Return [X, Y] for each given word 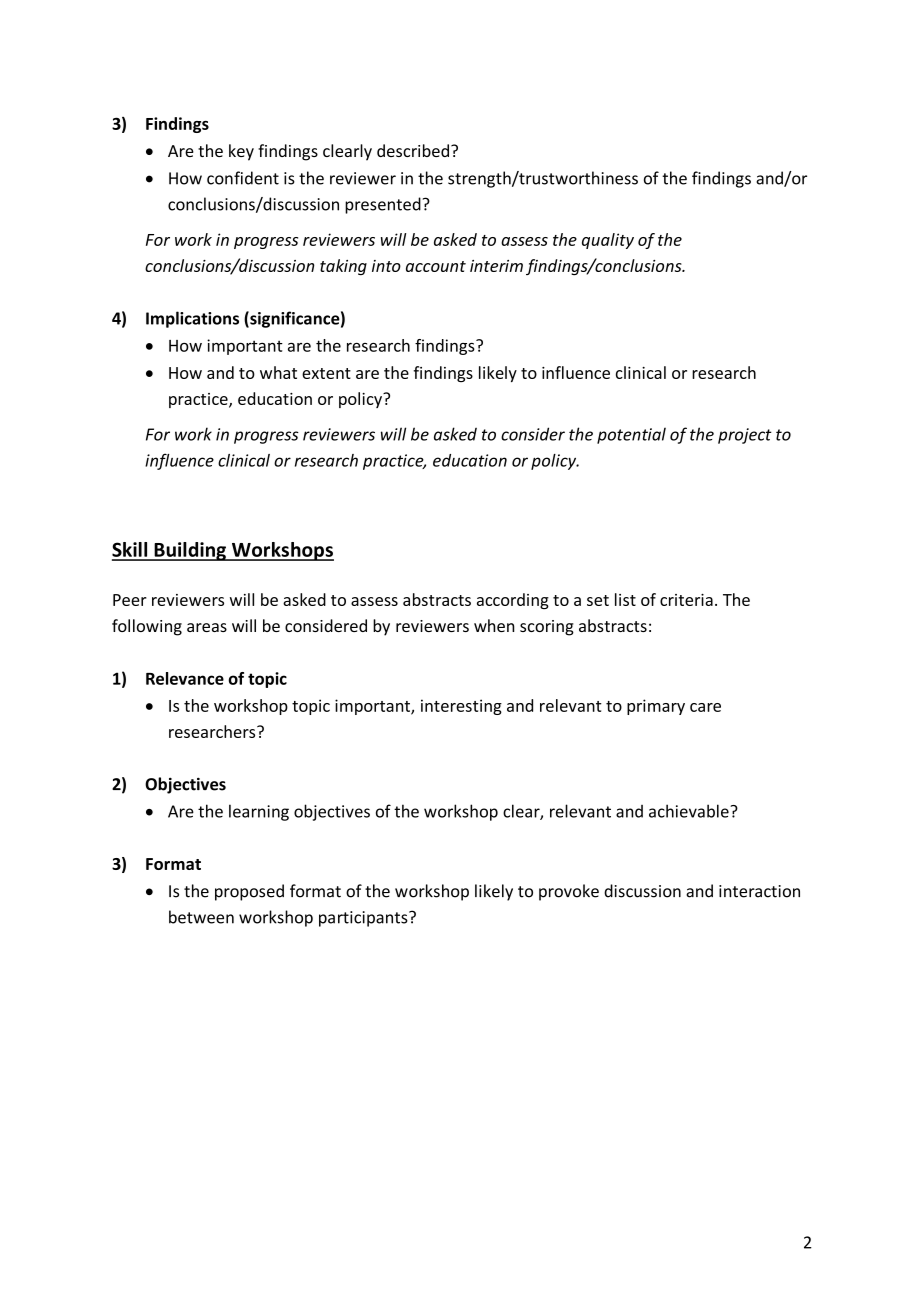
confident [243, 178]
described [413, 150]
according [513, 601]
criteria [686, 600]
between [201, 917]
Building [190, 551]
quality [608, 241]
